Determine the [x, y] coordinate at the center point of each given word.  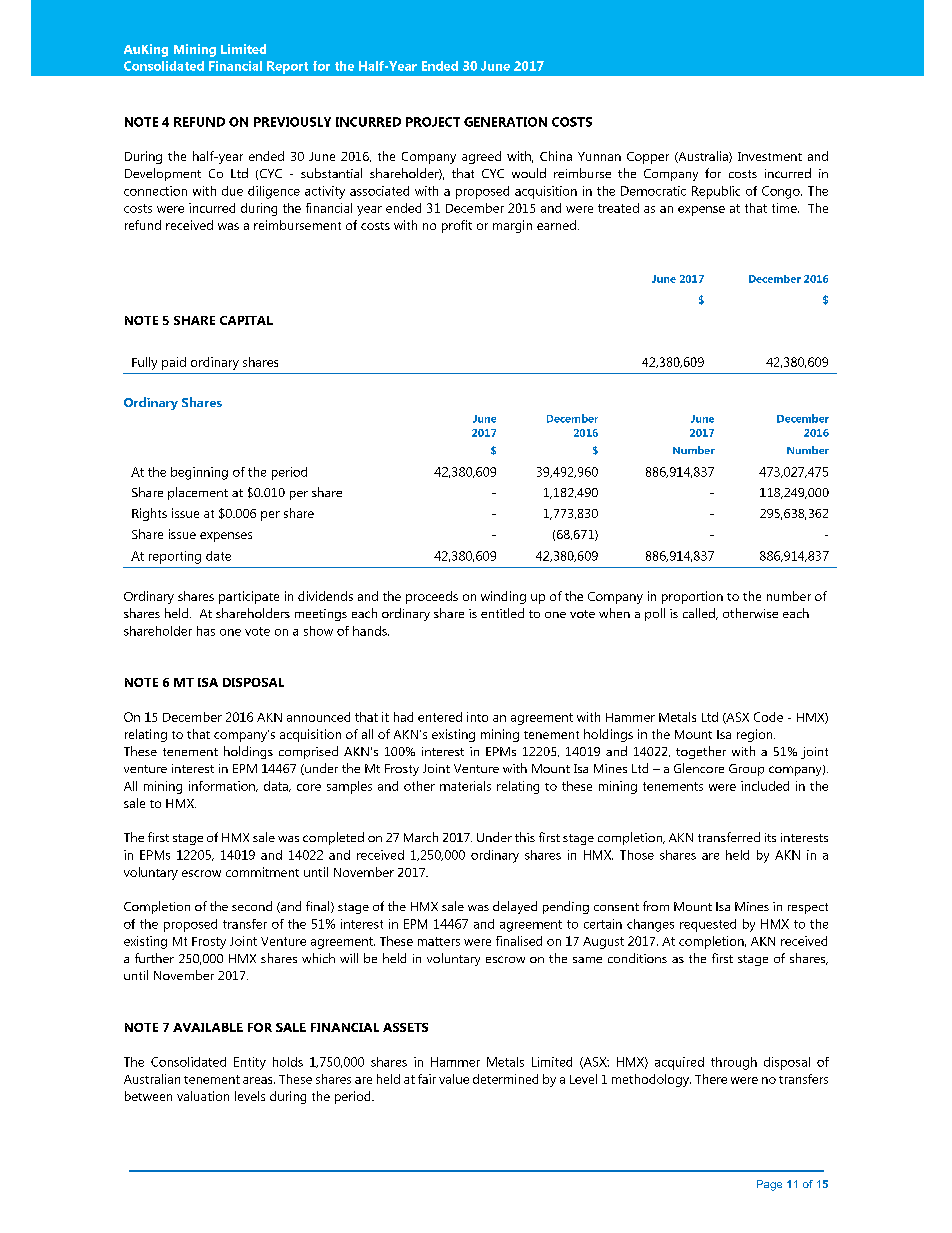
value [454, 1079]
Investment [770, 156]
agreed [481, 157]
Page [769, 1185]
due [232, 191]
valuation [203, 1096]
